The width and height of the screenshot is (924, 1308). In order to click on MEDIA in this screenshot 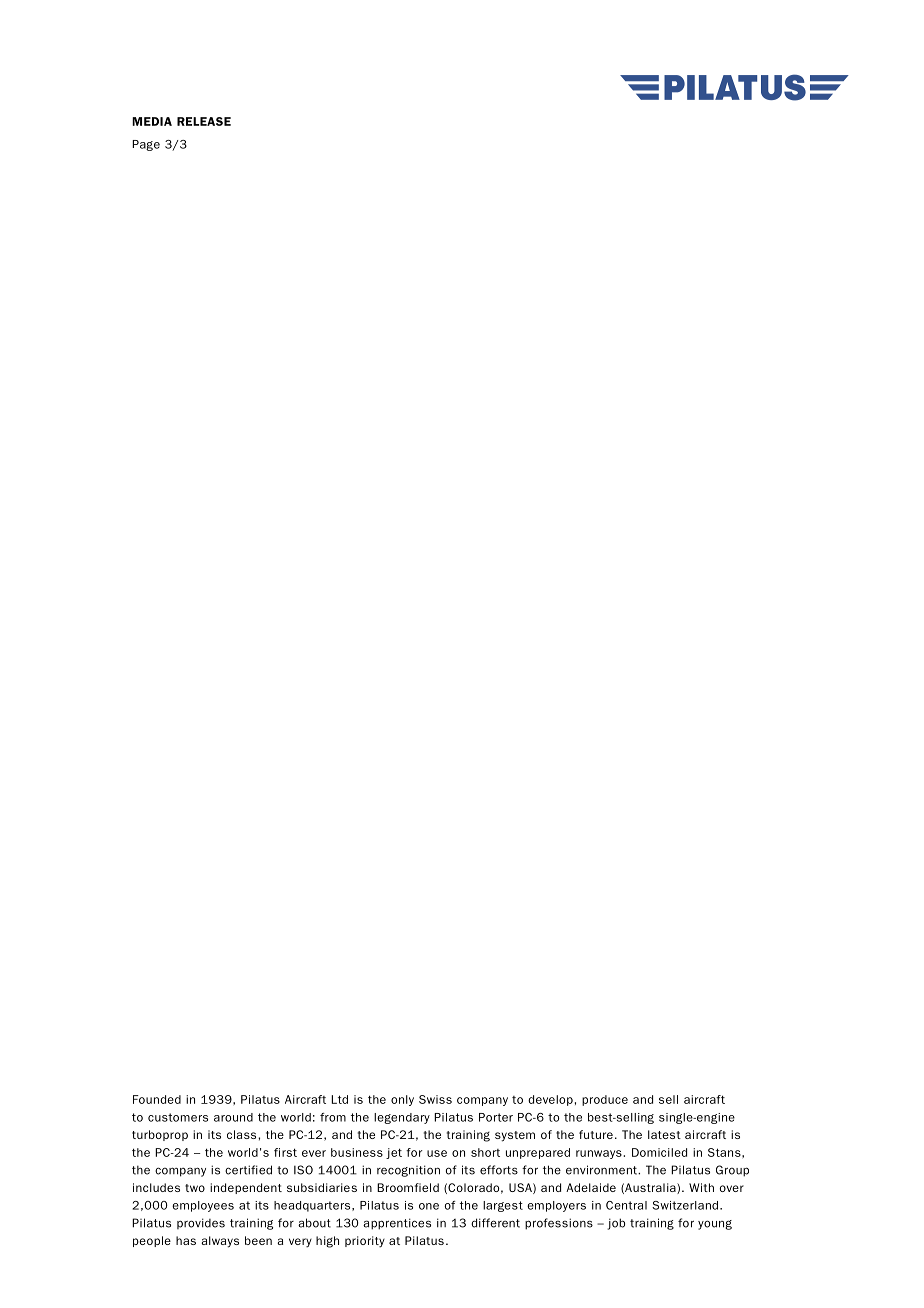, I will do `click(152, 121)`.
